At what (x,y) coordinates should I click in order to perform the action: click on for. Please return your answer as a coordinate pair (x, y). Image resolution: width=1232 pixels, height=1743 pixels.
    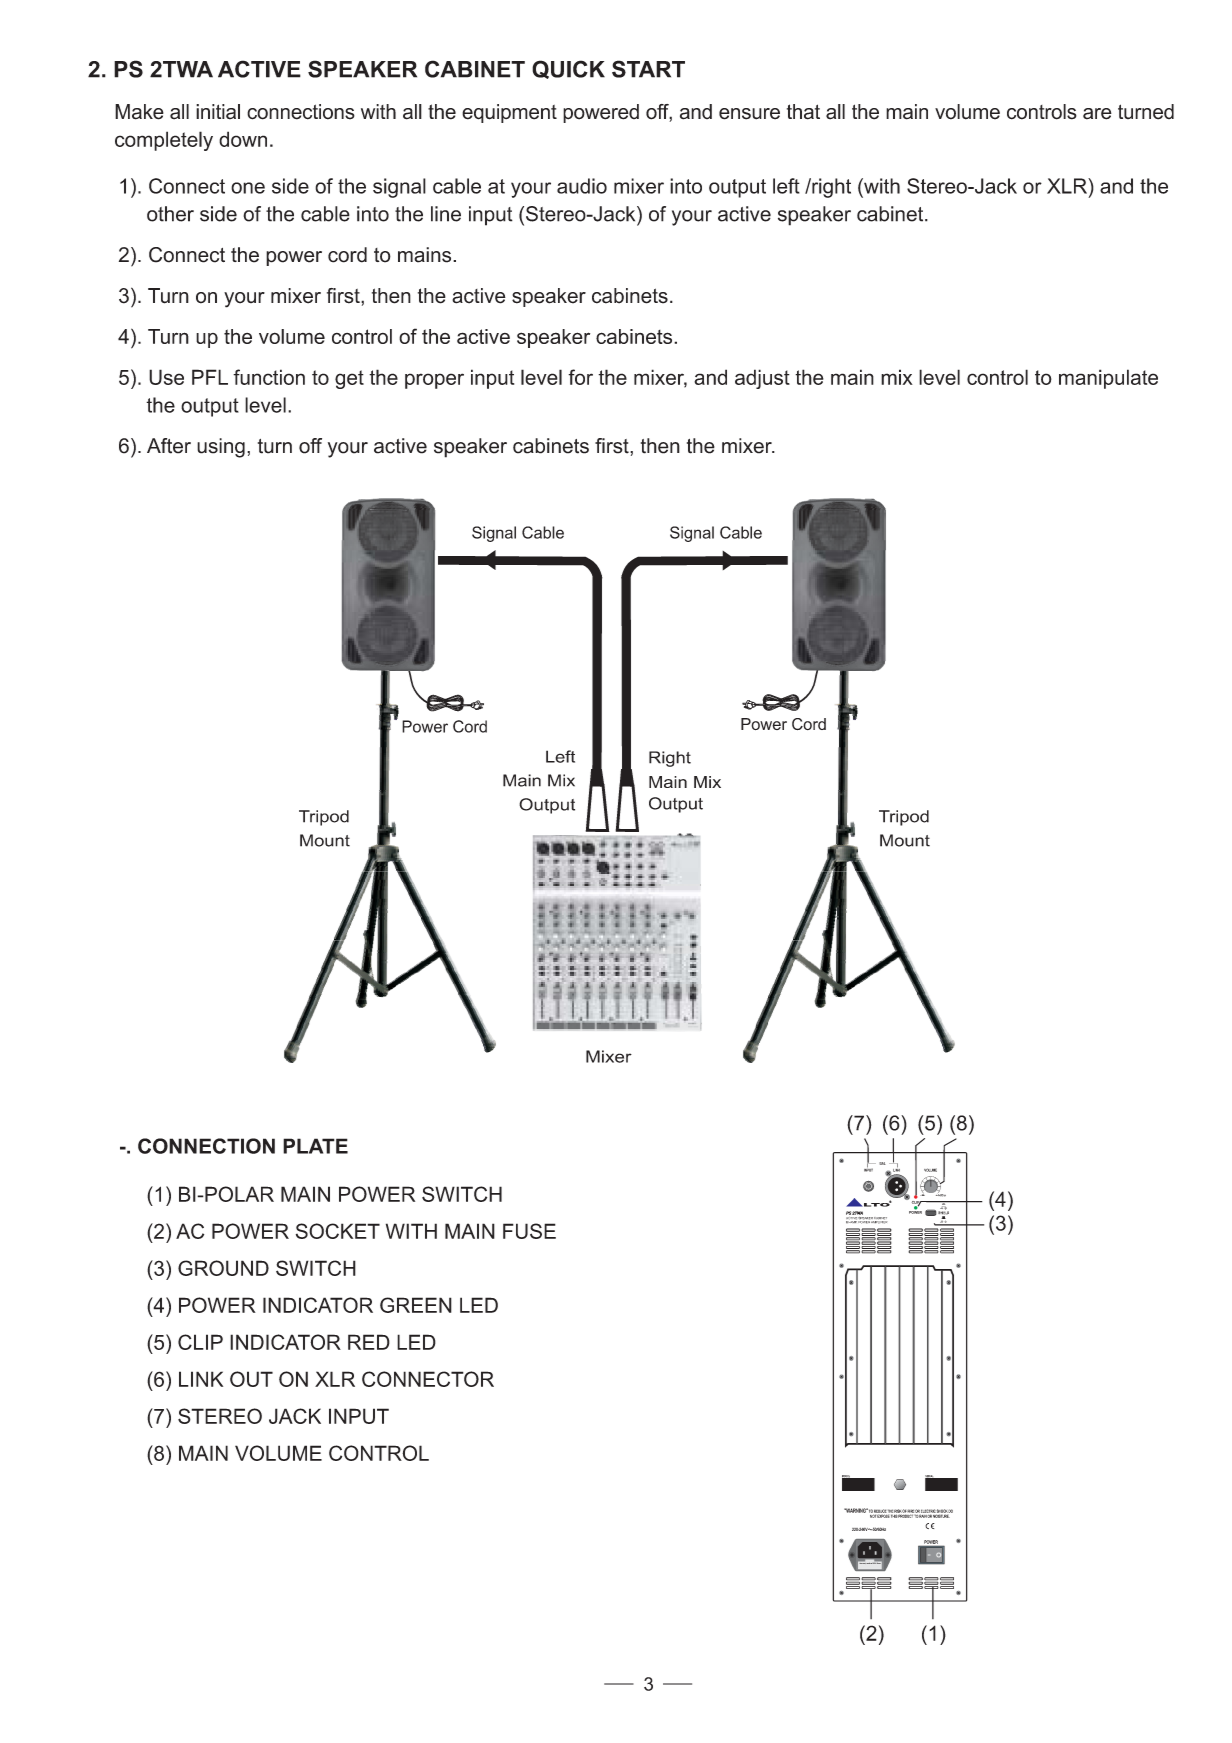
    Looking at the image, I should click on (580, 377).
